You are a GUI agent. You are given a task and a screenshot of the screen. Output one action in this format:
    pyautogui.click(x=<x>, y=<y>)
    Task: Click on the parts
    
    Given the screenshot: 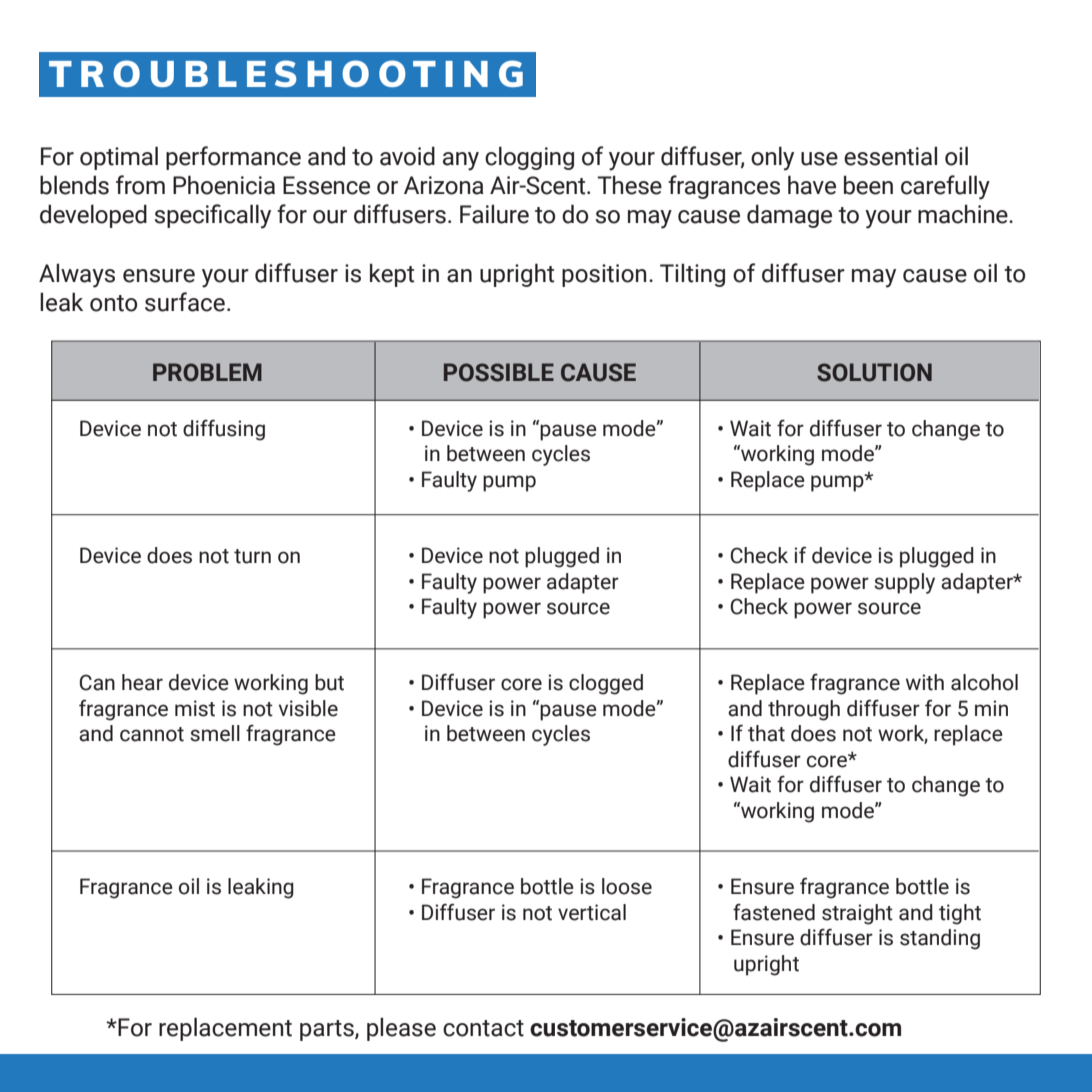 What is the action you would take?
    pyautogui.click(x=328, y=1030)
